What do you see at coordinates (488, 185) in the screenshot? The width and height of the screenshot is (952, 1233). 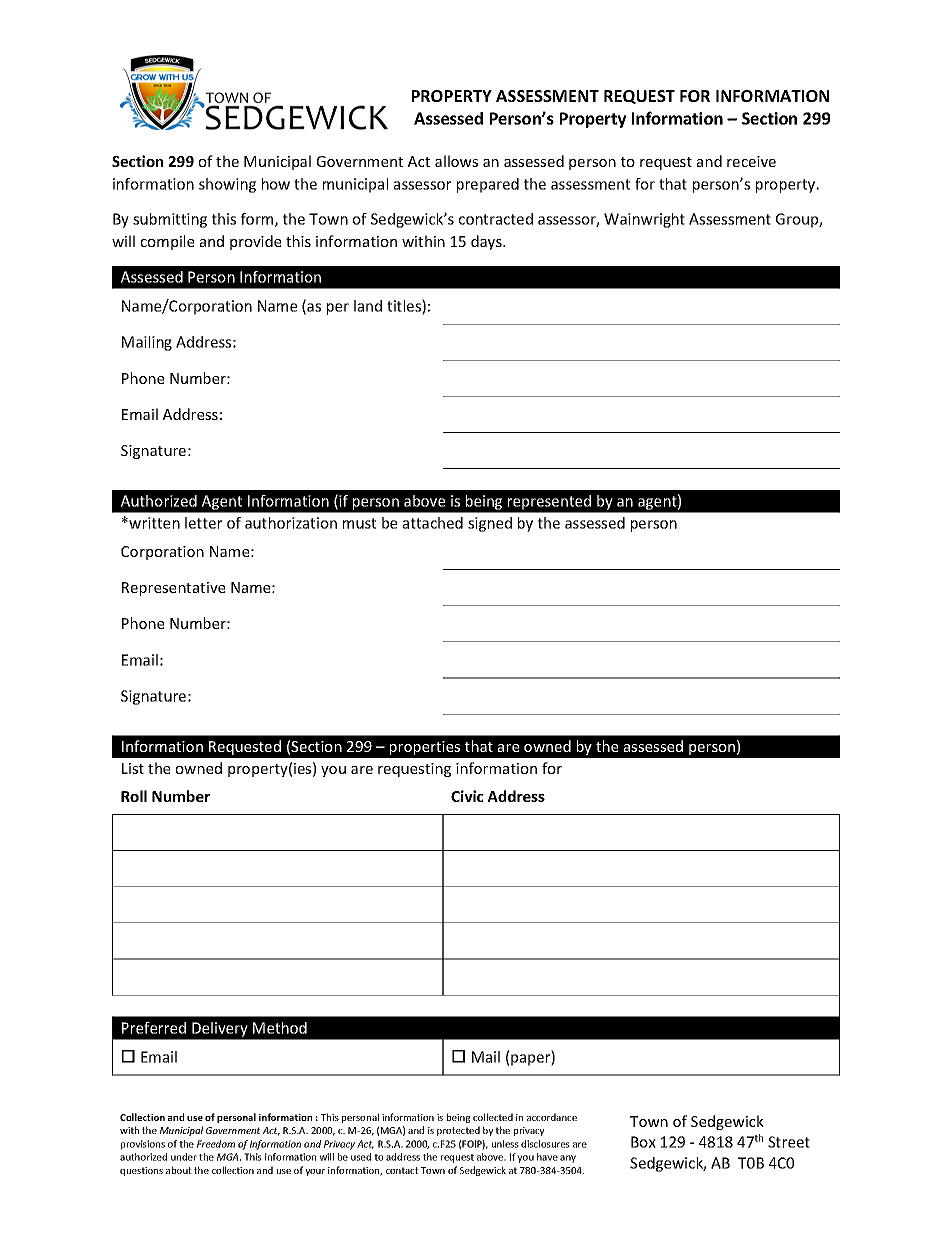 I see `prepared` at bounding box center [488, 185].
